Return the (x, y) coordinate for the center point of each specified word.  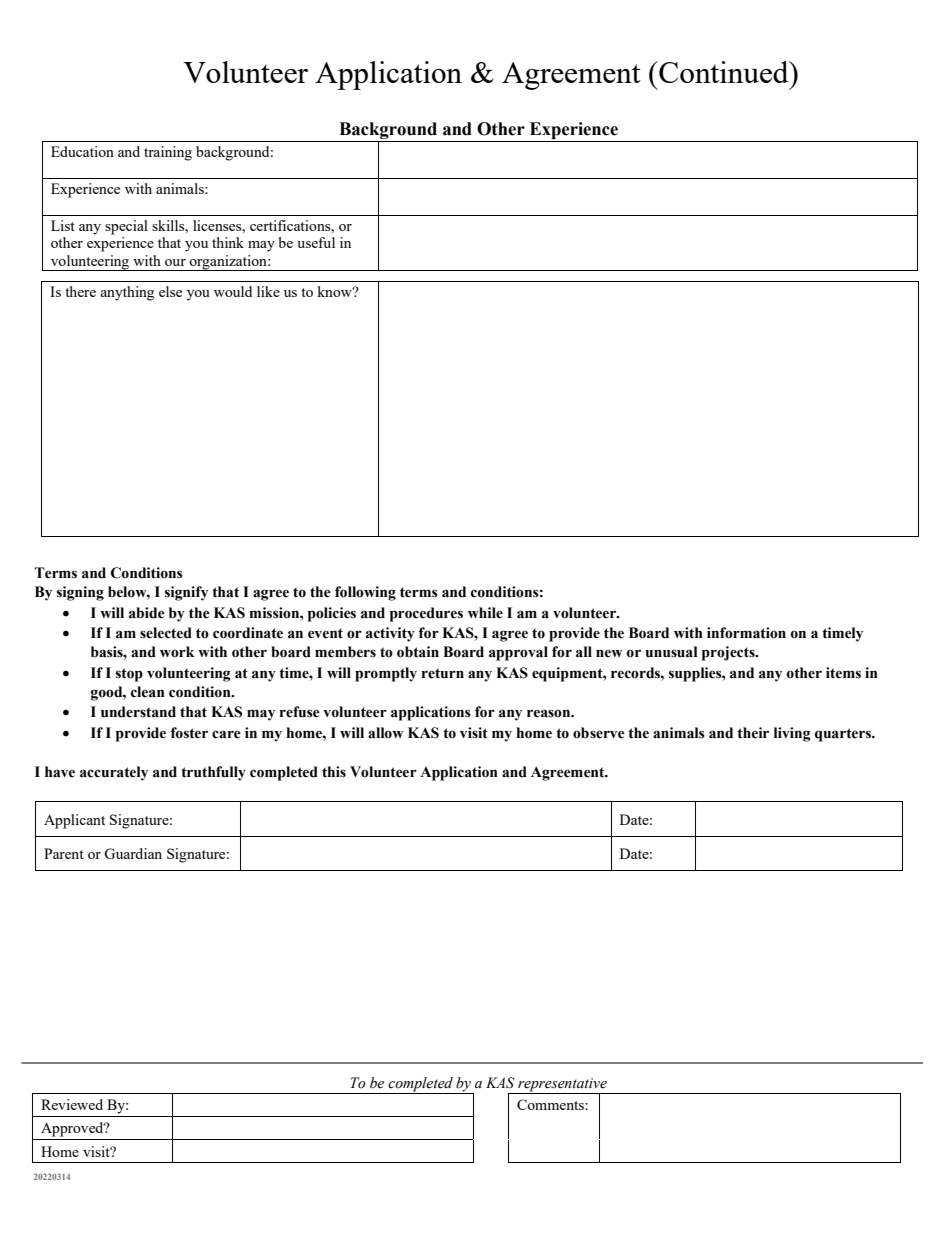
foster (189, 733)
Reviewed (72, 1104)
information (746, 633)
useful (316, 242)
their (753, 733)
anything (127, 293)
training (168, 153)
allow (385, 733)
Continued (724, 72)
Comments (551, 1104)
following (365, 593)
